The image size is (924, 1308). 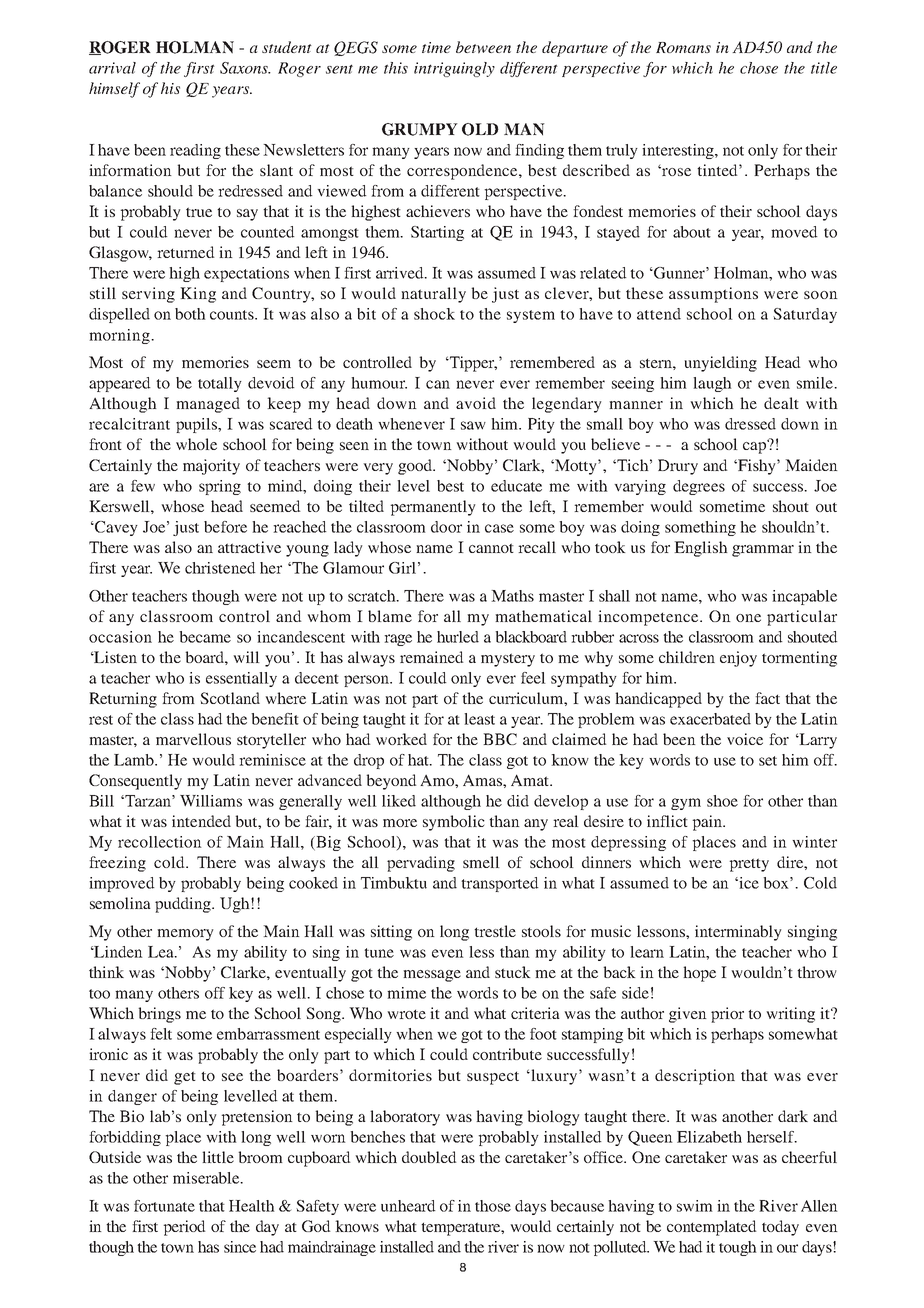 I want to click on Fishy, so click(x=757, y=467).
